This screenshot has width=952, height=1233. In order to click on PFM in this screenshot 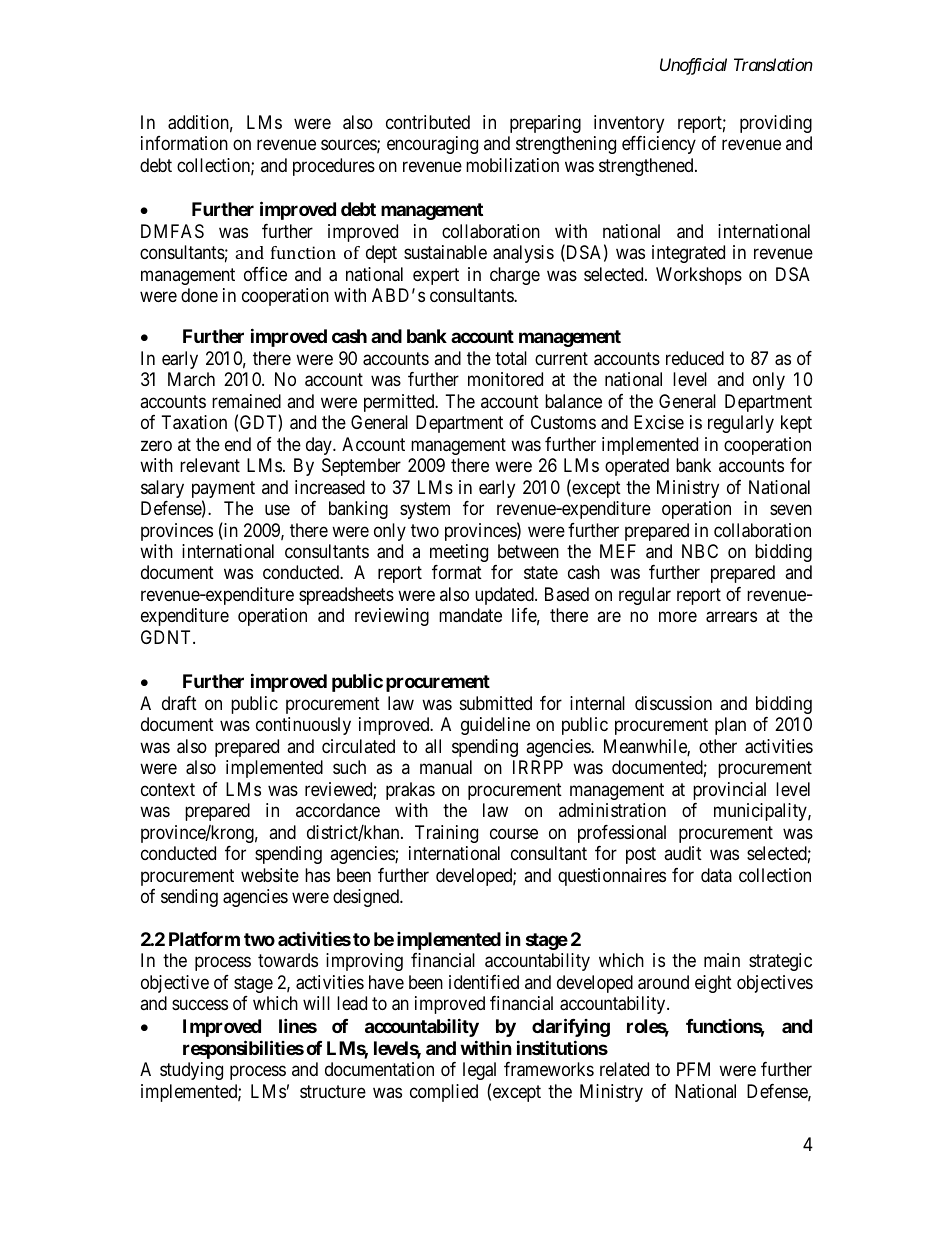, I will do `click(693, 1069)`.
